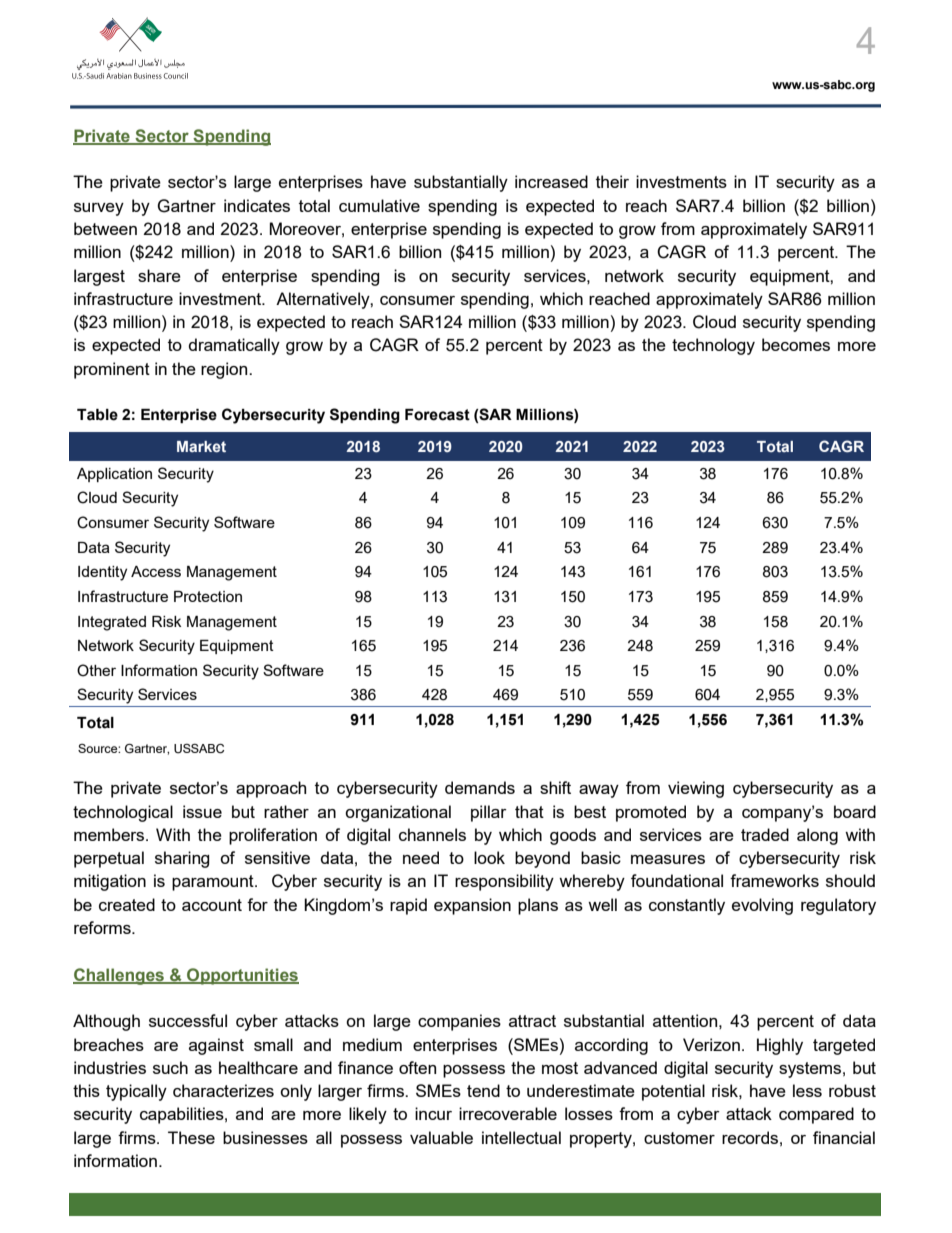  What do you see at coordinates (96, 670) in the image?
I see `Other` at bounding box center [96, 670].
